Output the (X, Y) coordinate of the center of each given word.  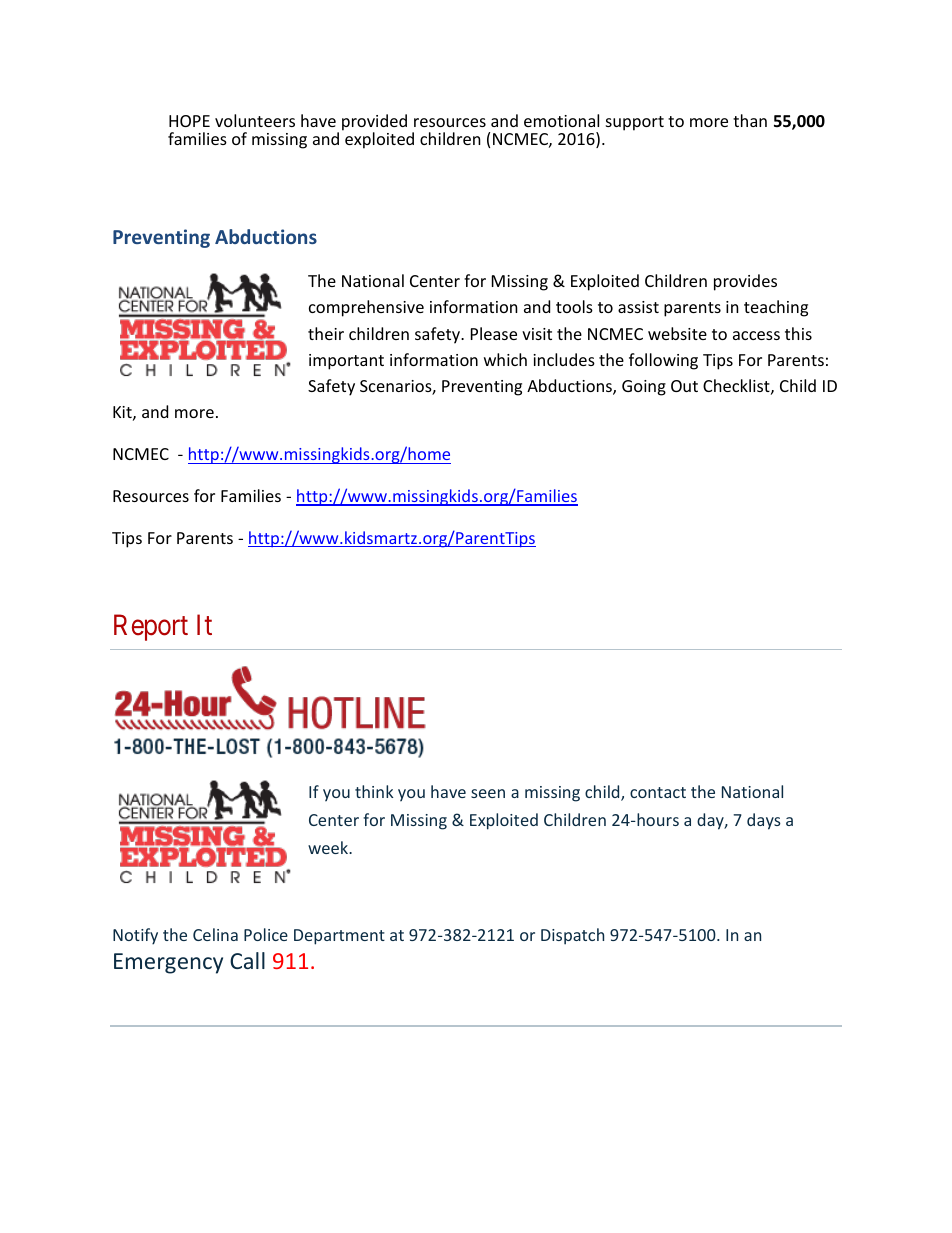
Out (684, 386)
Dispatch (572, 936)
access (756, 335)
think (374, 791)
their (326, 333)
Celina (215, 934)
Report (151, 628)
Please (494, 333)
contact (658, 792)
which (505, 359)
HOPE (189, 121)
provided (374, 123)
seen (488, 793)
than (750, 120)
